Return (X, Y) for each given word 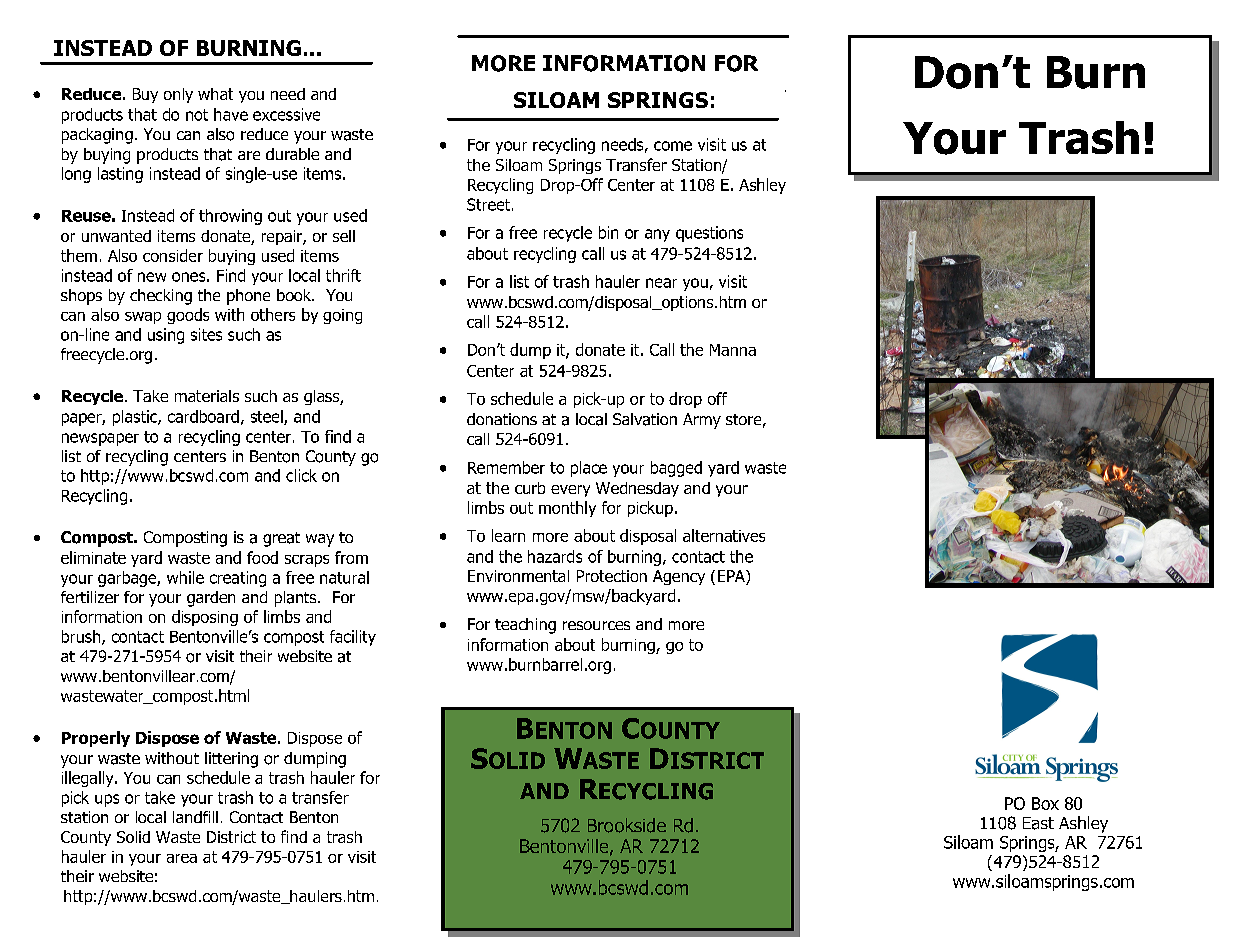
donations (502, 419)
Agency (679, 577)
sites (206, 334)
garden (211, 599)
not (197, 115)
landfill (195, 817)
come (673, 146)
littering (231, 760)
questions (709, 234)
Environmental (518, 576)
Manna (733, 350)
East (1038, 823)
